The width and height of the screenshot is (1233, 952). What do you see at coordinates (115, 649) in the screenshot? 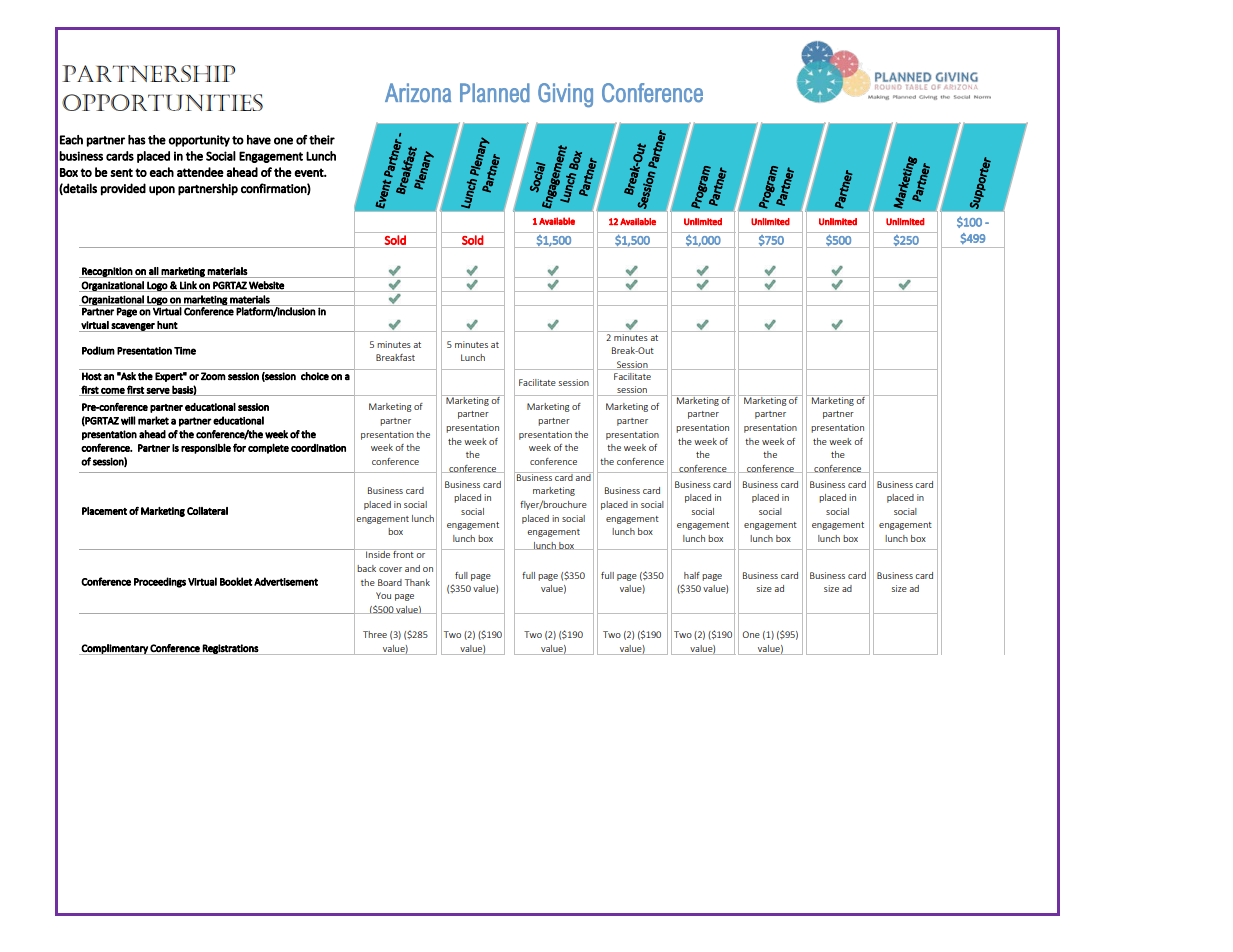
I see `Complimentary` at bounding box center [115, 649].
